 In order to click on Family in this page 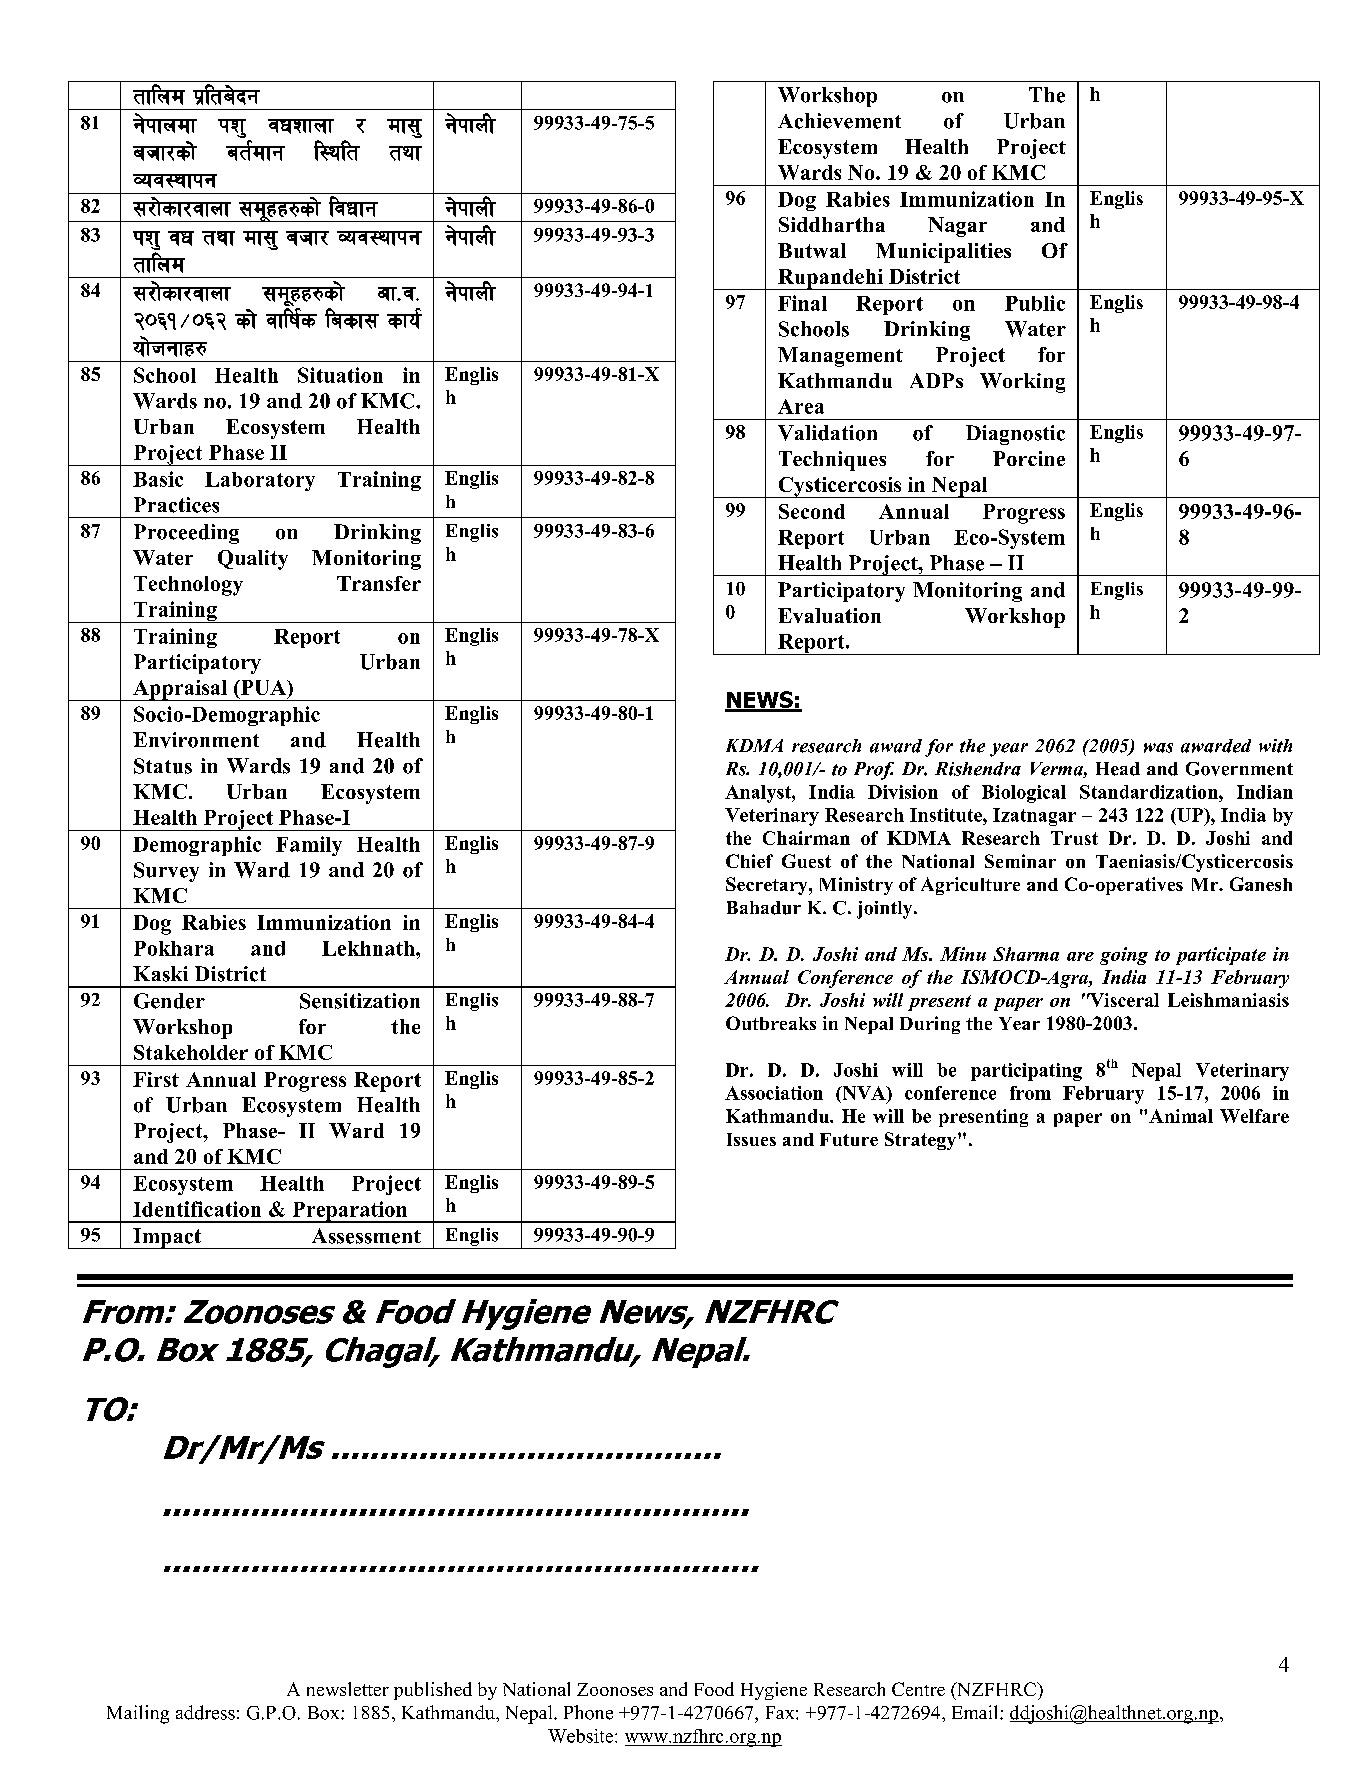, I will do `click(309, 846)`.
